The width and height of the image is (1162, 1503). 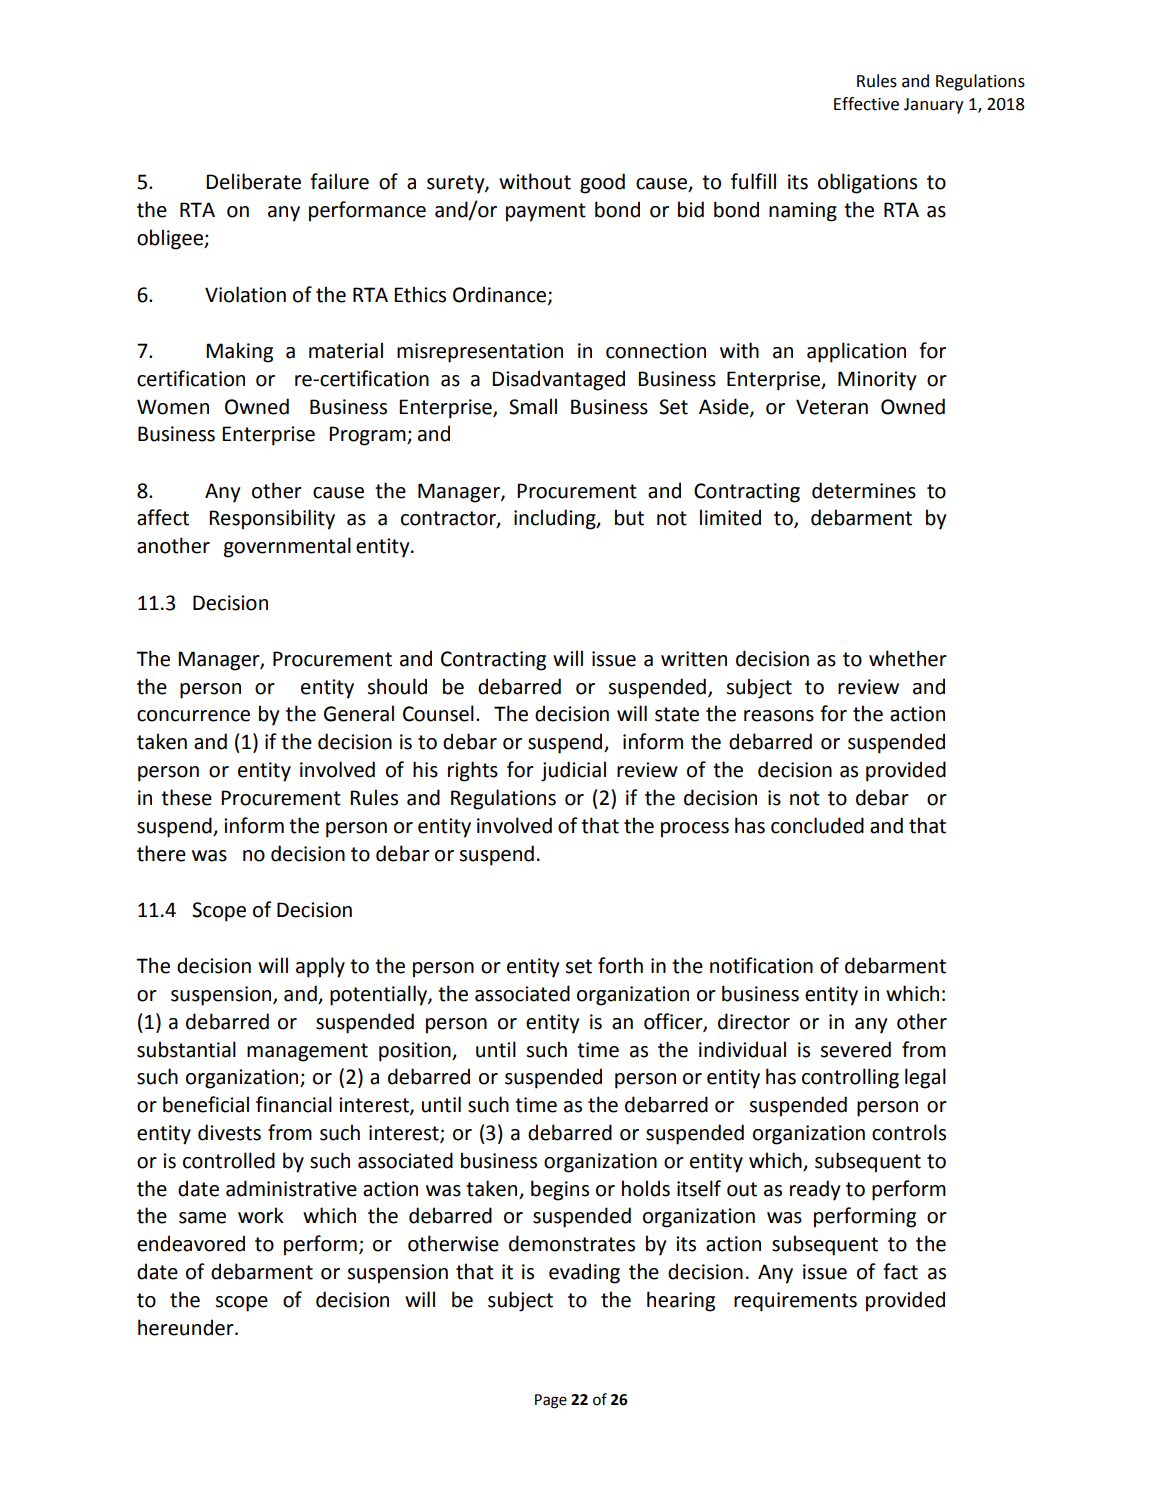 What do you see at coordinates (253, 181) in the image?
I see `Deliberate` at bounding box center [253, 181].
